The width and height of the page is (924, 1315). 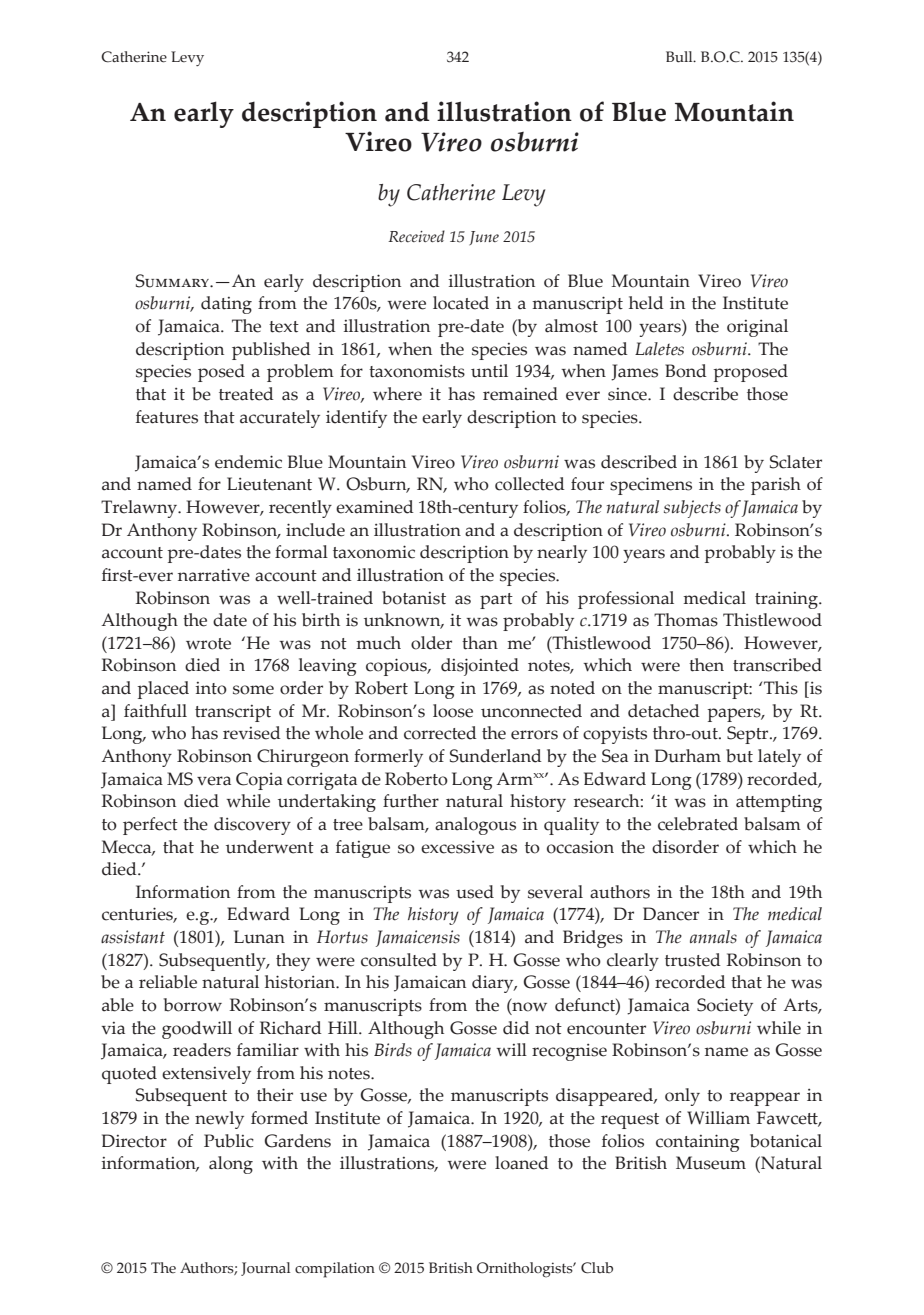 I want to click on located, so click(x=461, y=303).
